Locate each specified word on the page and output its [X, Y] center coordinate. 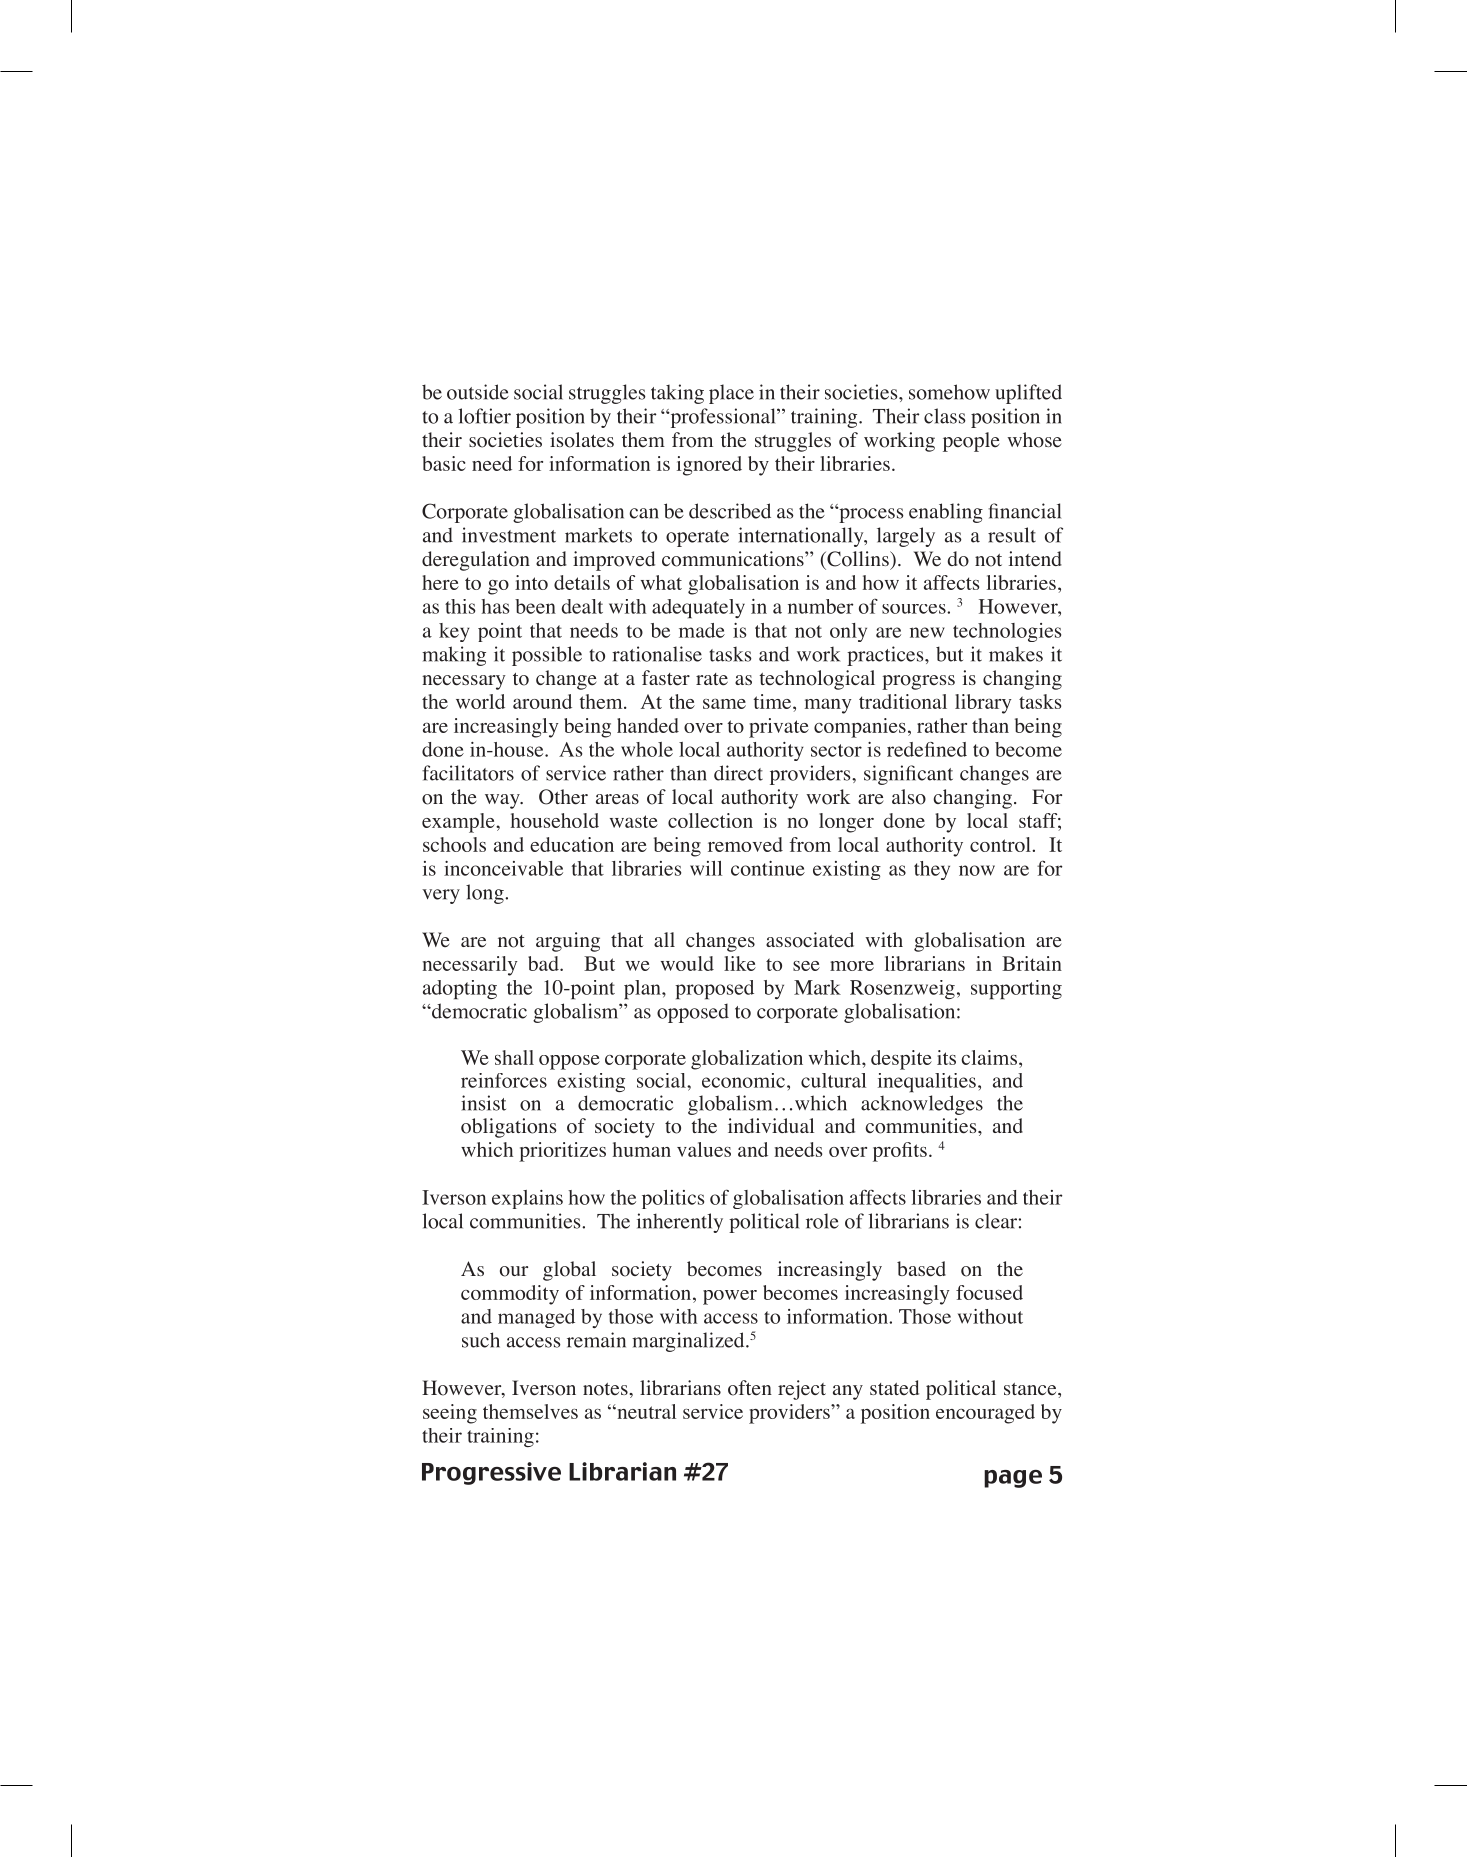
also [909, 797]
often [750, 1388]
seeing [450, 1414]
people [971, 442]
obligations [509, 1128]
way [503, 801]
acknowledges [922, 1105]
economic [743, 1080]
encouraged [985, 1414]
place [731, 394]
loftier [484, 416]
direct [738, 773]
